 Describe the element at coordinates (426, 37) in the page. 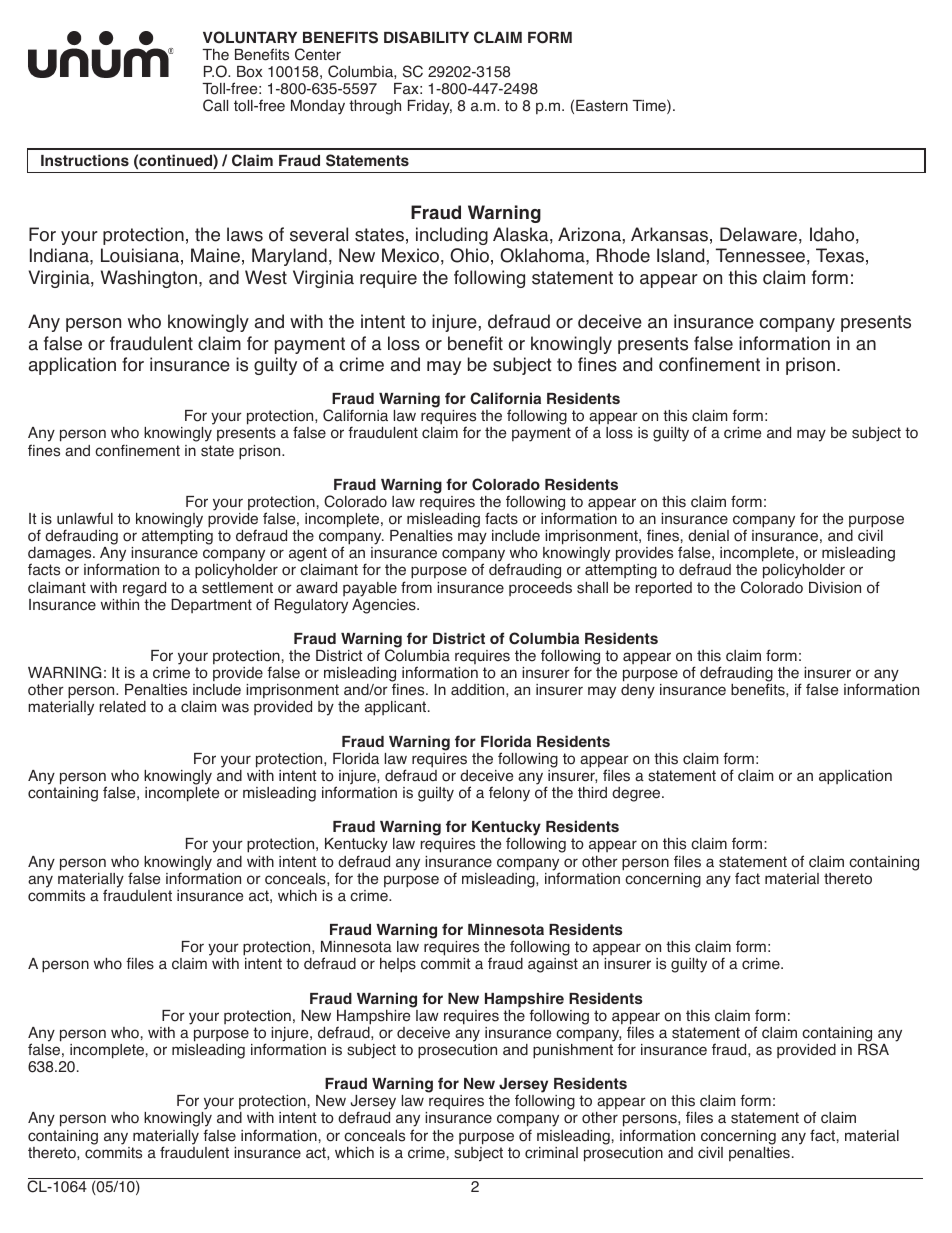

I see `DISABILITY` at that location.
